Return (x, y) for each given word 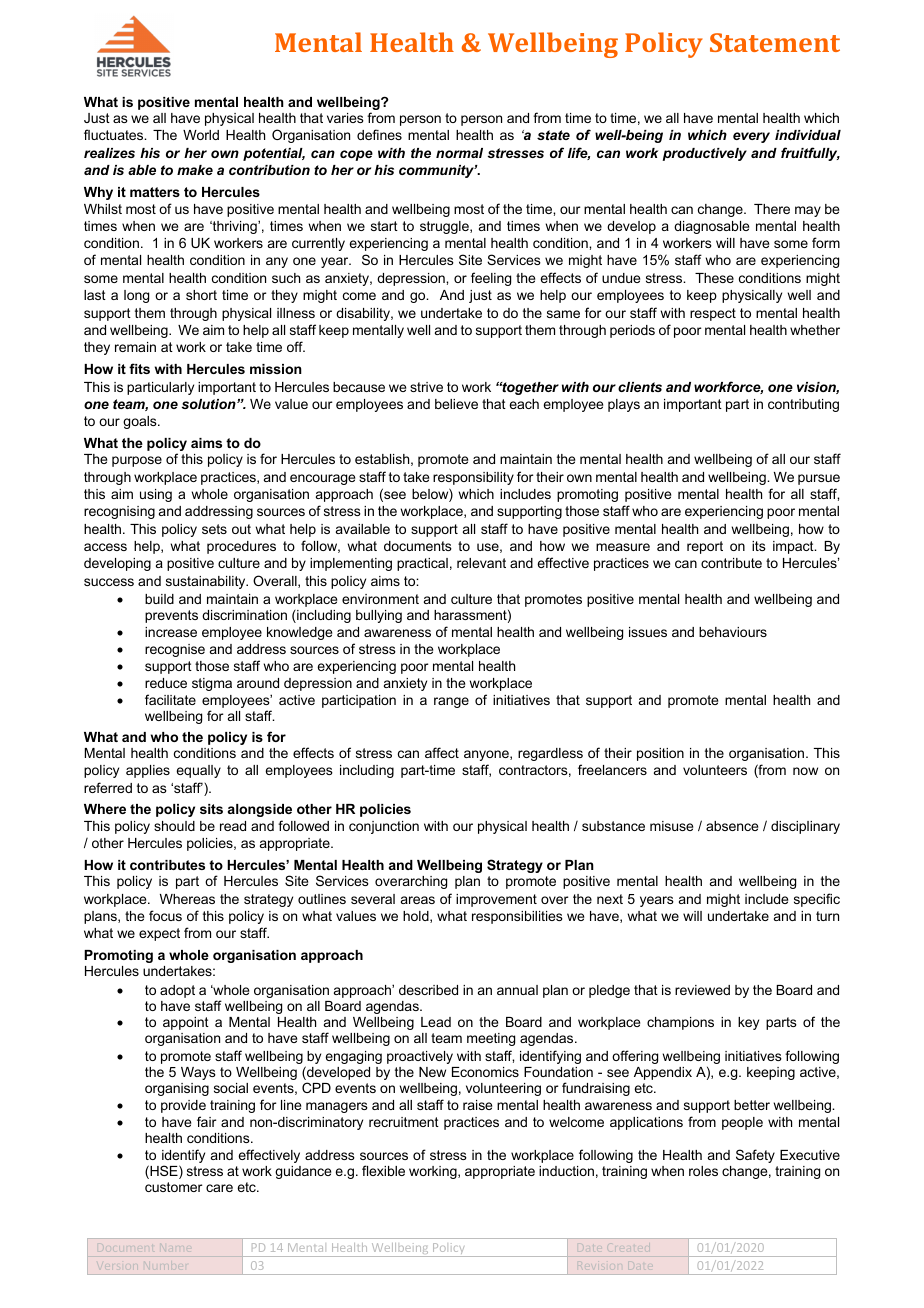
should (174, 826)
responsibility (473, 478)
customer (173, 1187)
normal (459, 153)
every (751, 137)
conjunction (384, 827)
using (156, 495)
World (201, 135)
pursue (819, 479)
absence (732, 826)
